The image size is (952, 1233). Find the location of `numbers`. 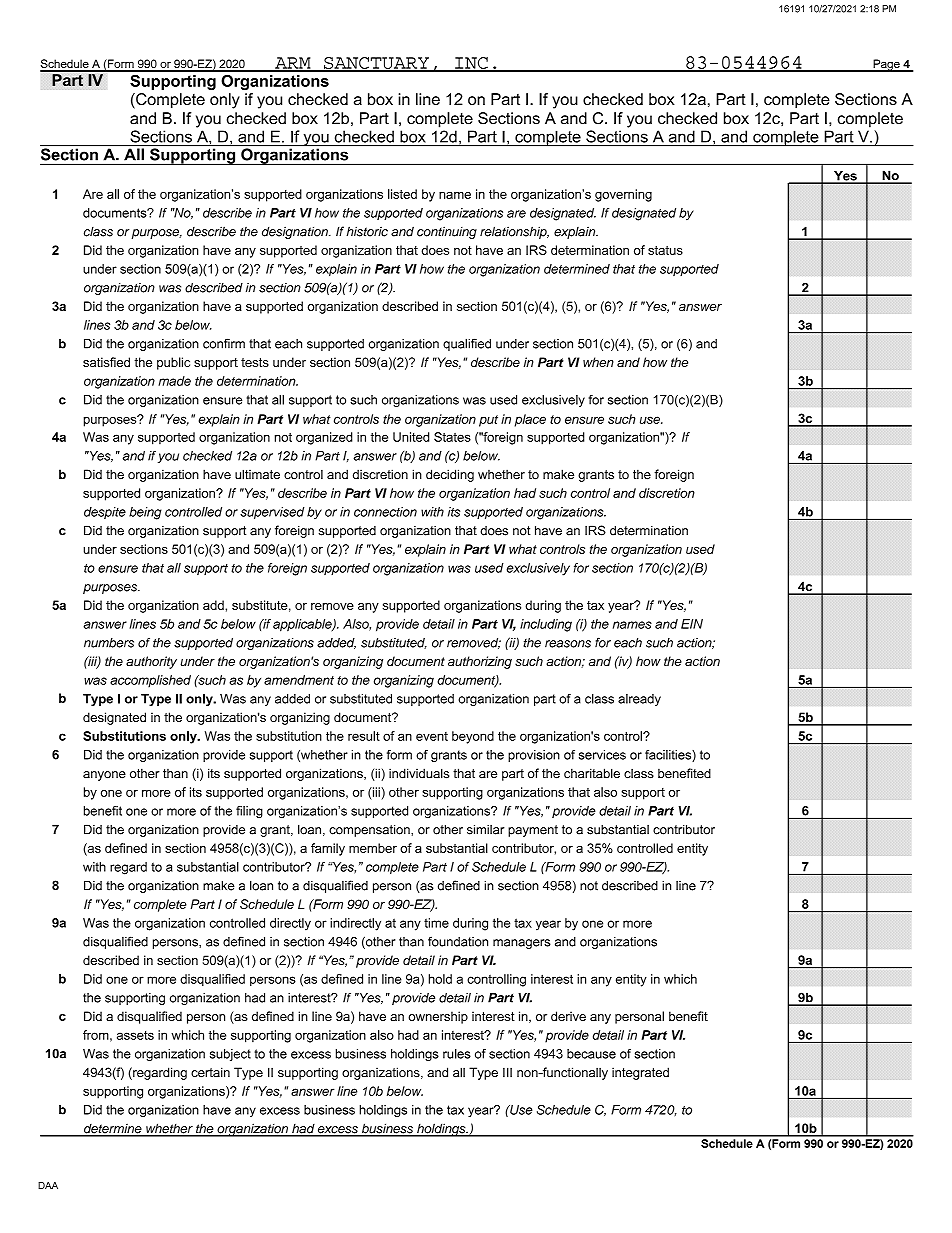

numbers is located at coordinates (109, 643).
